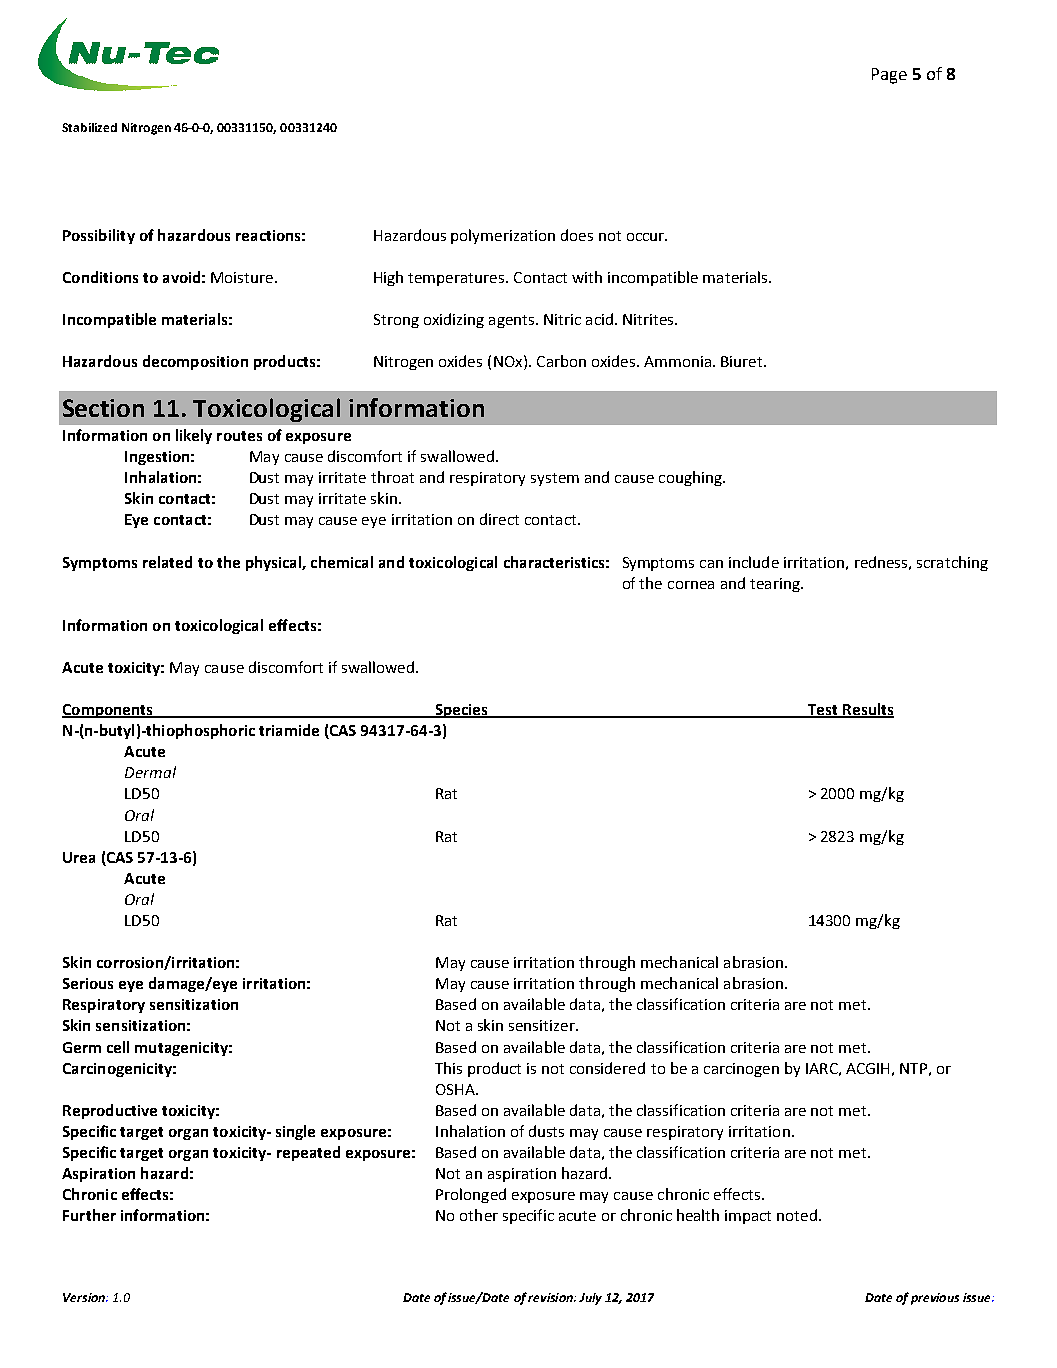  I want to click on include, so click(754, 562).
